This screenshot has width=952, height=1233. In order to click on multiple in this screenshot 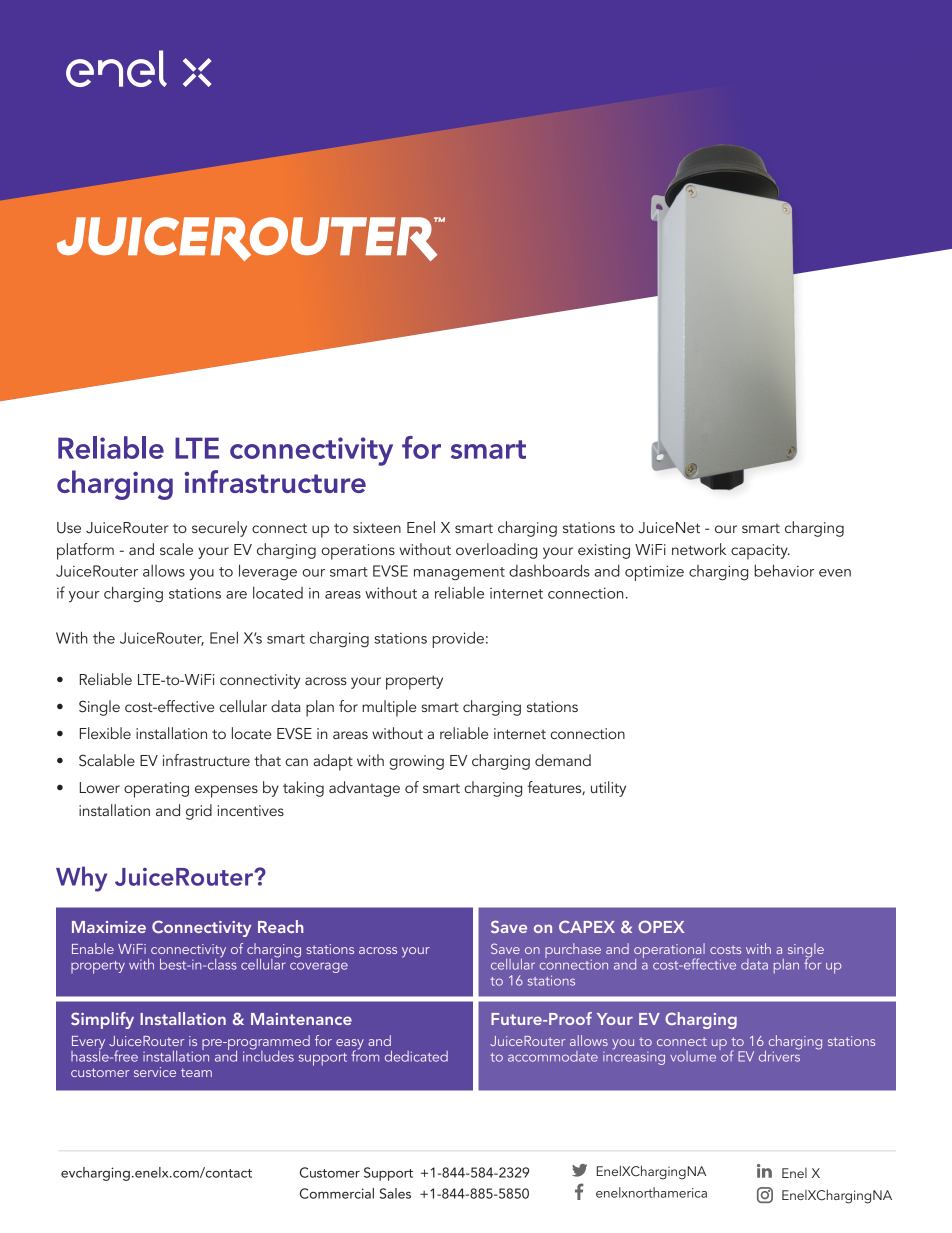, I will do `click(389, 708)`.
